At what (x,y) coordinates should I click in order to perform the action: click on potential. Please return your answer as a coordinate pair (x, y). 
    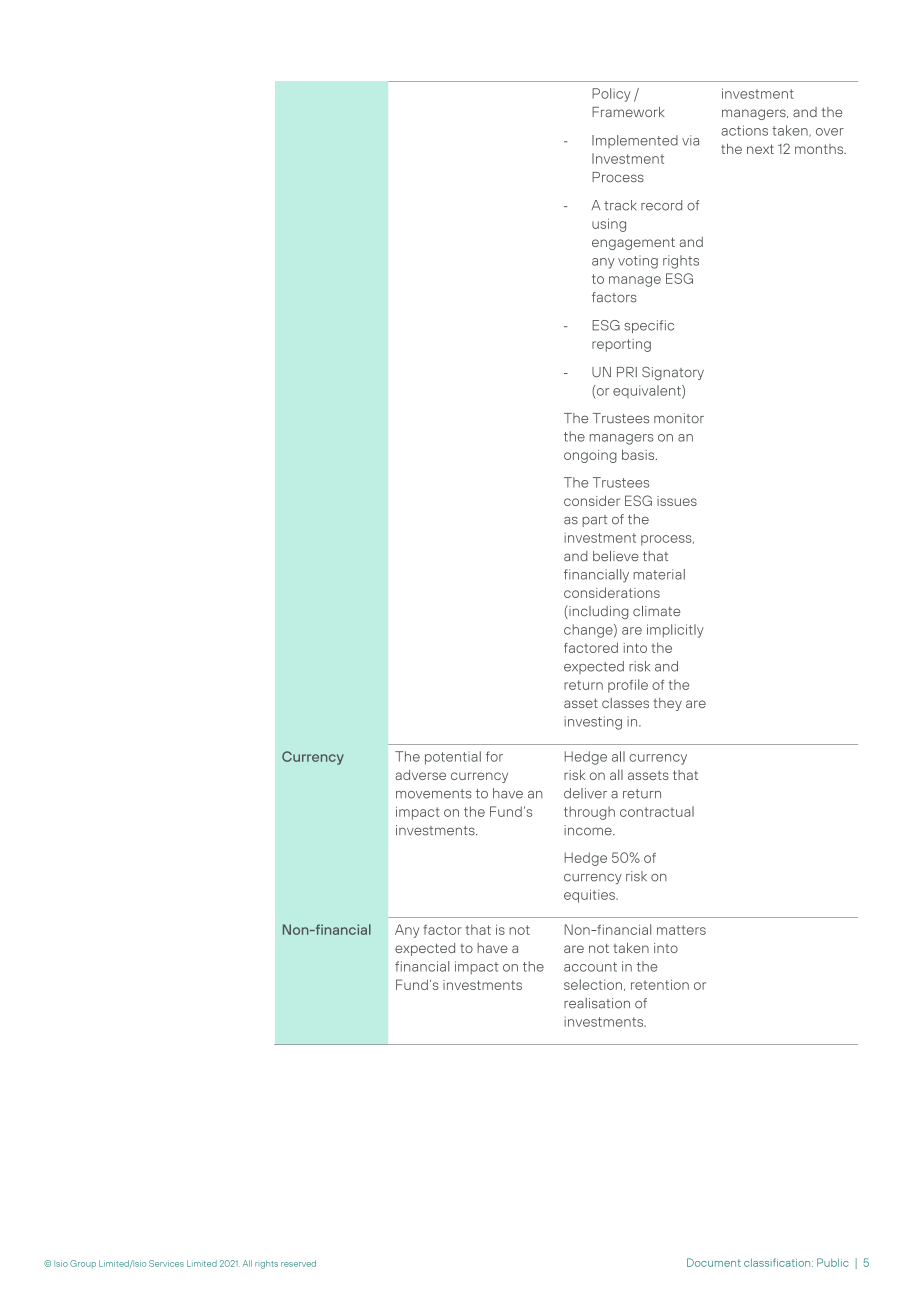
    Looking at the image, I should click on (453, 758).
